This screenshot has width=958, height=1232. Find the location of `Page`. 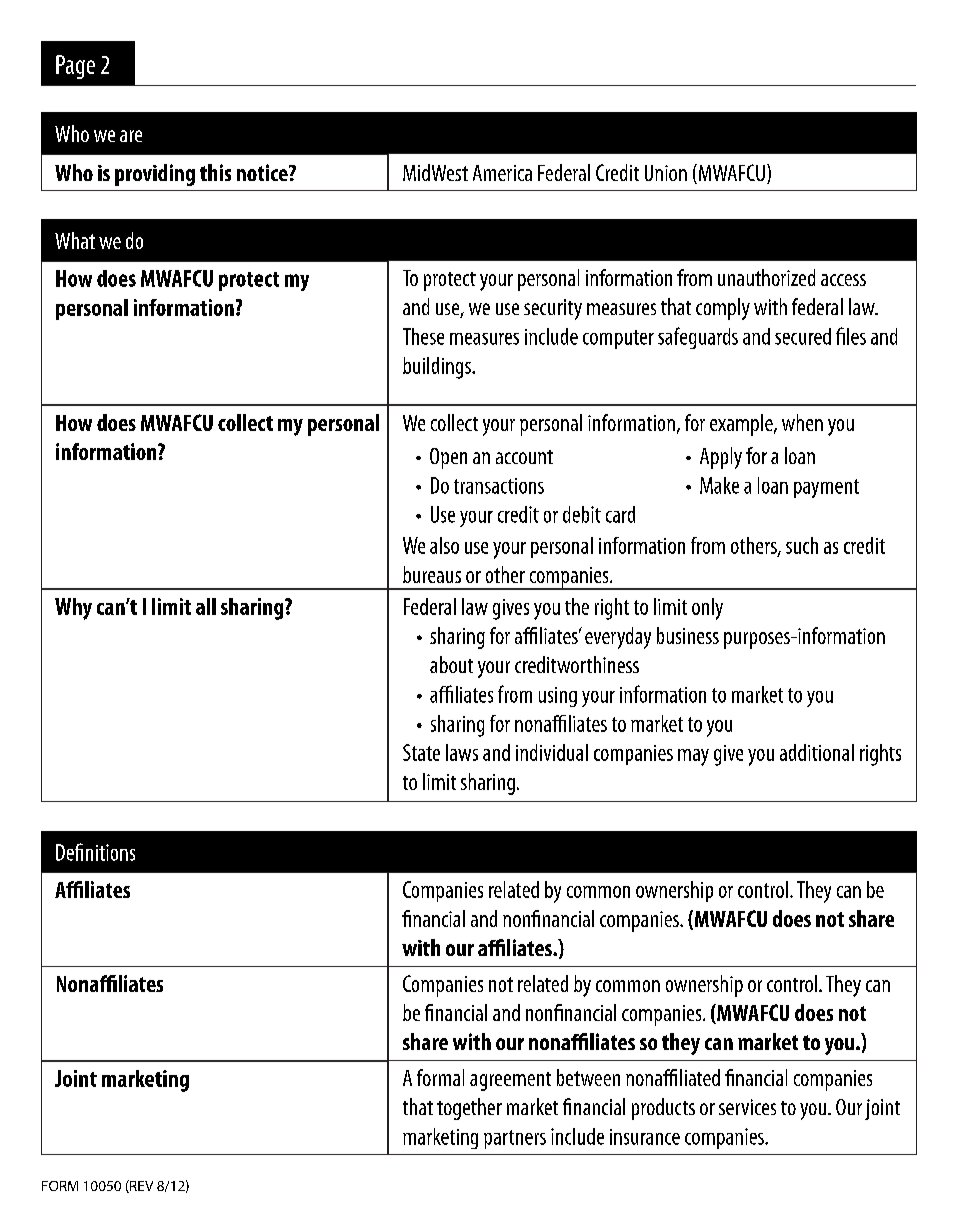

Page is located at coordinates (75, 67).
